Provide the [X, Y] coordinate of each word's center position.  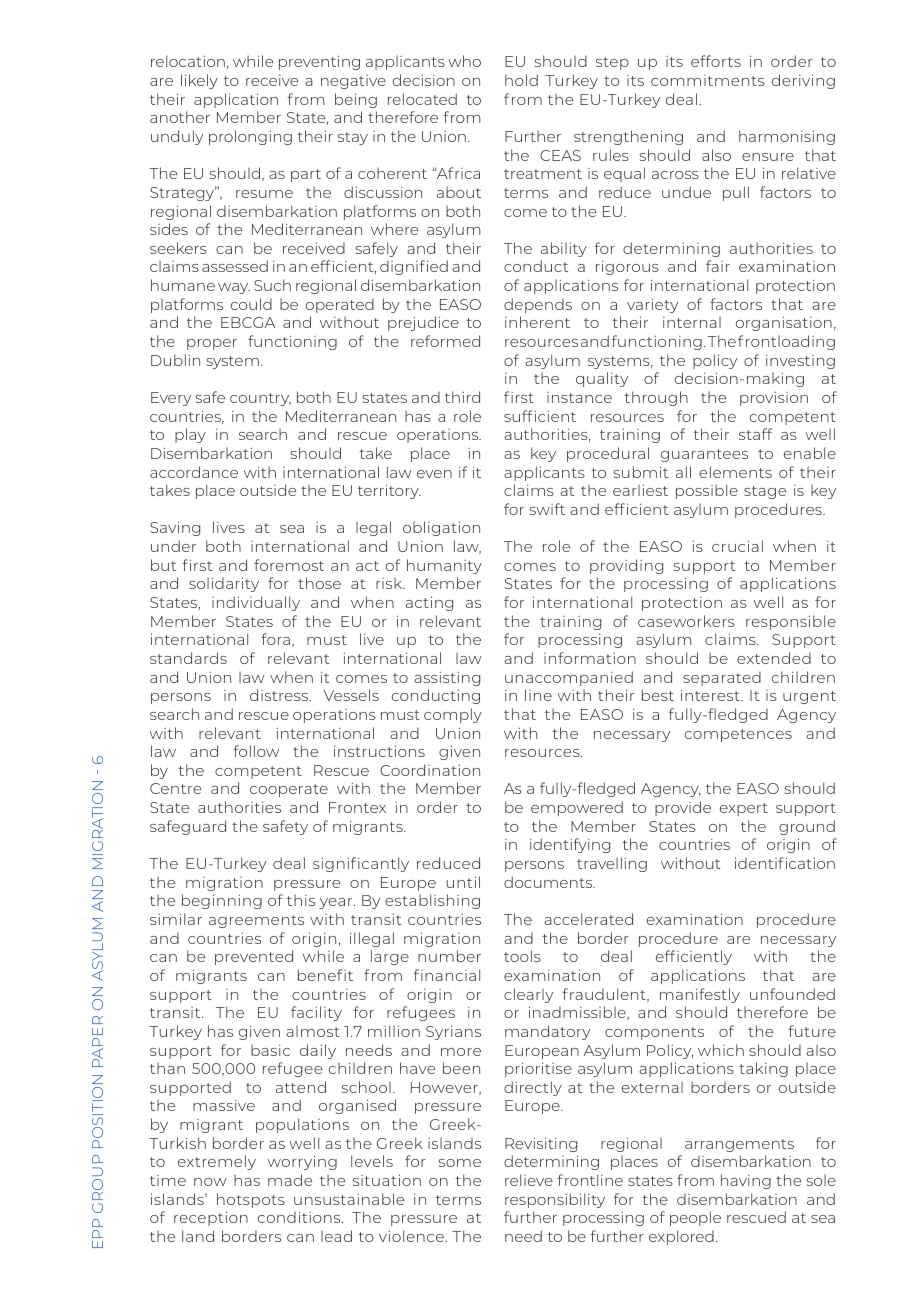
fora [275, 639]
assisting [447, 679]
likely [199, 81]
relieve [529, 1180]
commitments [708, 80]
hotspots [251, 1200]
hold [521, 80]
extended [774, 658]
